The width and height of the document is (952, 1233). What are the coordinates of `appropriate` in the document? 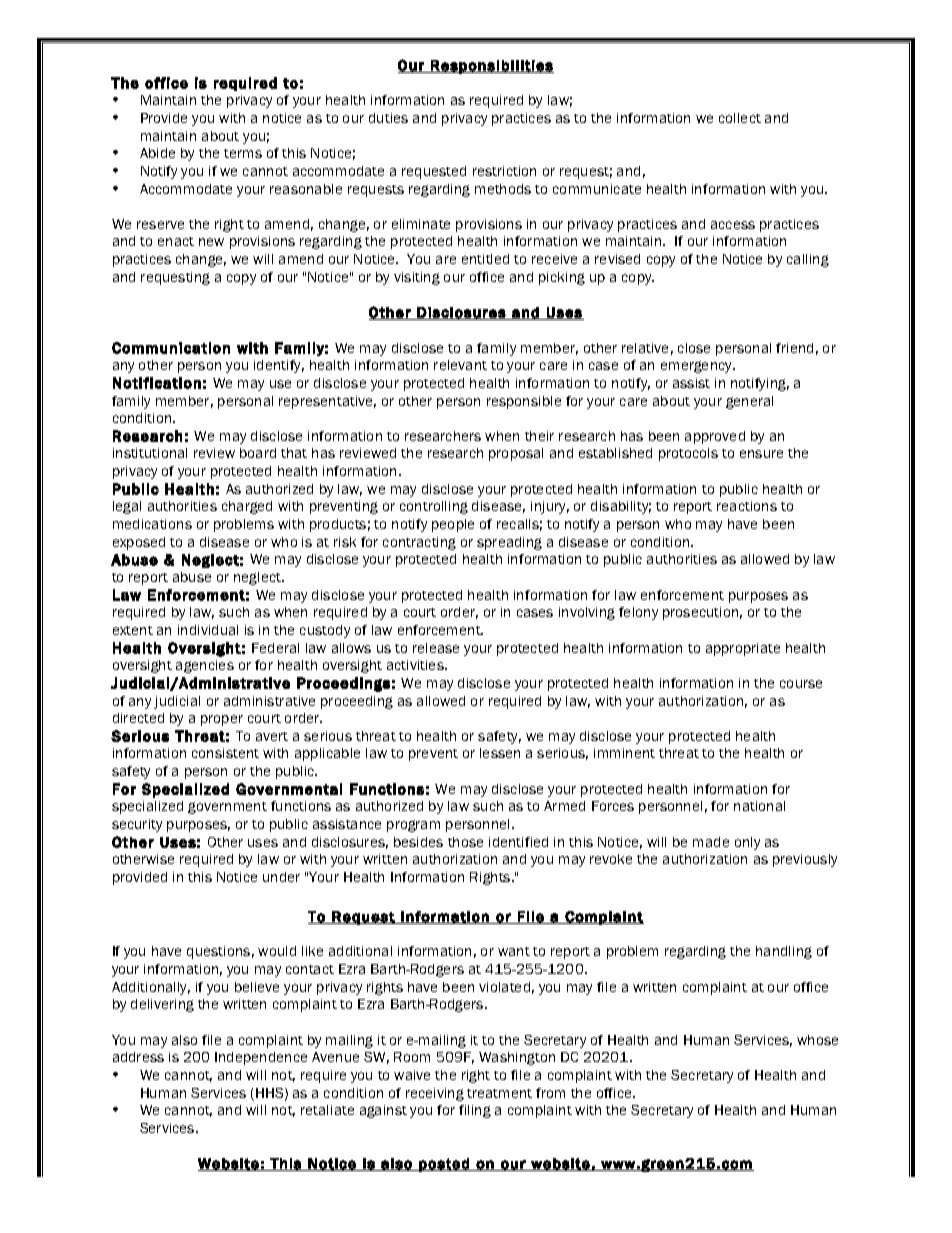 It's located at (743, 649).
